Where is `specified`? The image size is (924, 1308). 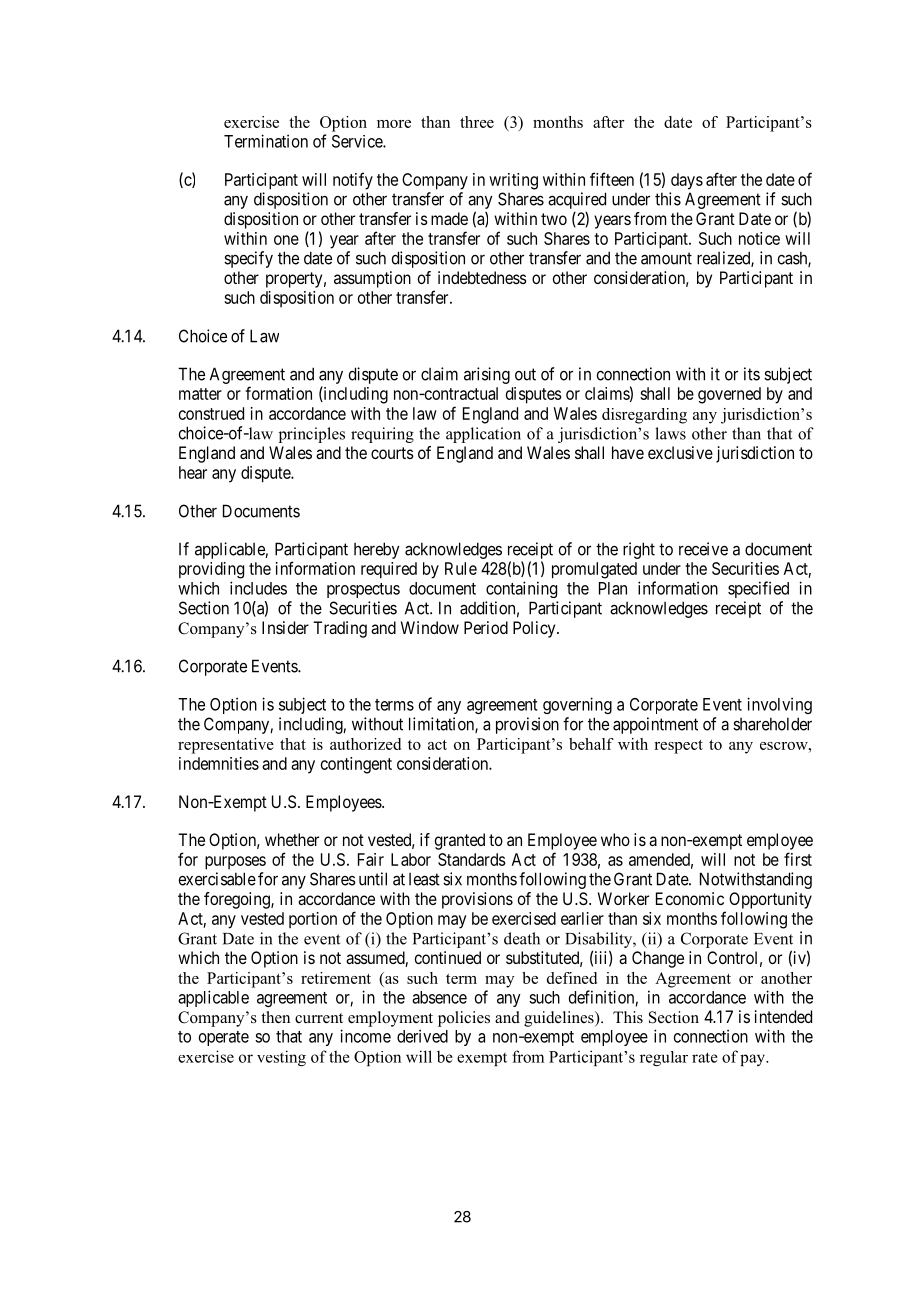 specified is located at coordinates (758, 589).
